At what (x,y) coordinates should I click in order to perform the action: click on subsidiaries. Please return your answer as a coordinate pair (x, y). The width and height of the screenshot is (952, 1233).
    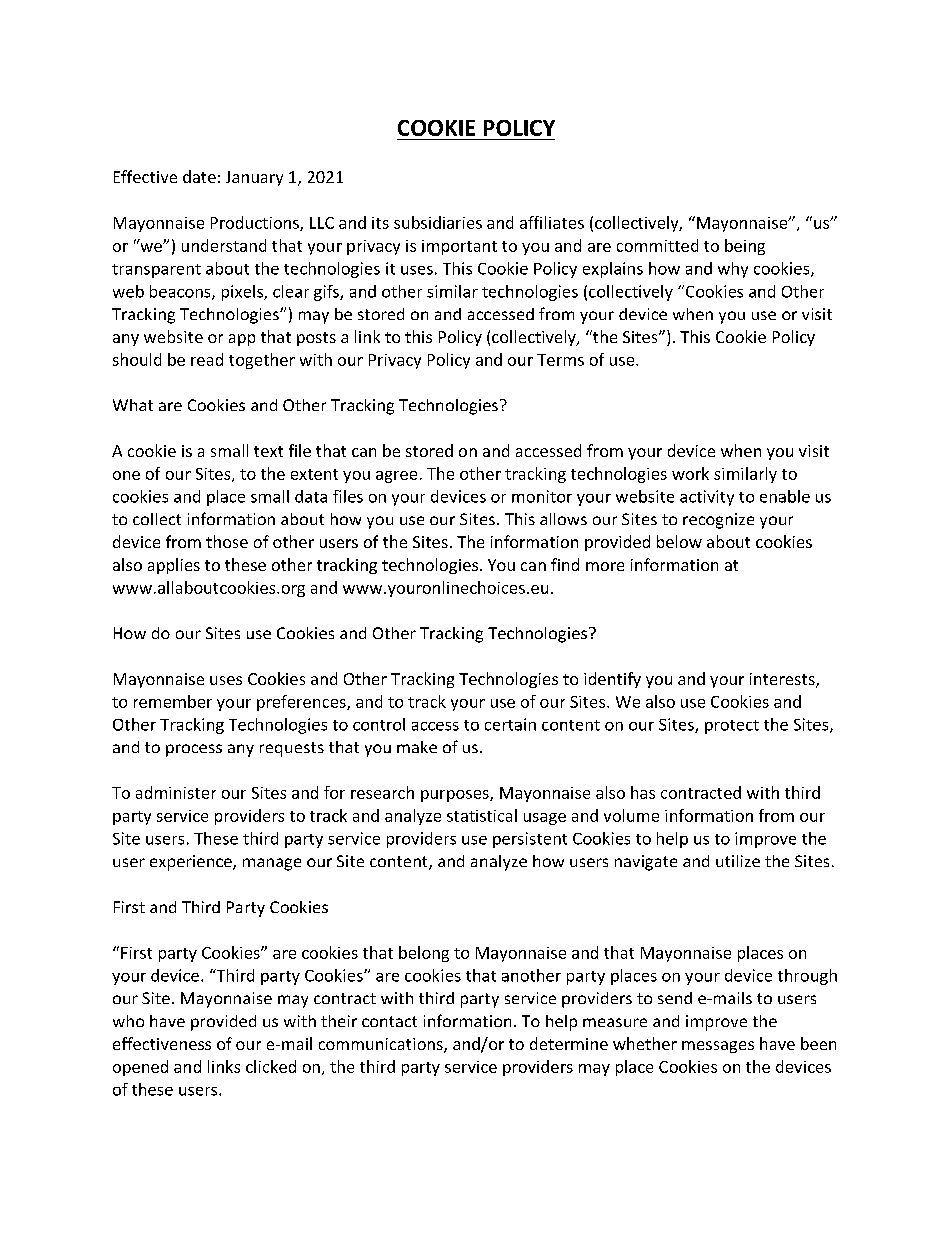
    Looking at the image, I should click on (438, 222).
